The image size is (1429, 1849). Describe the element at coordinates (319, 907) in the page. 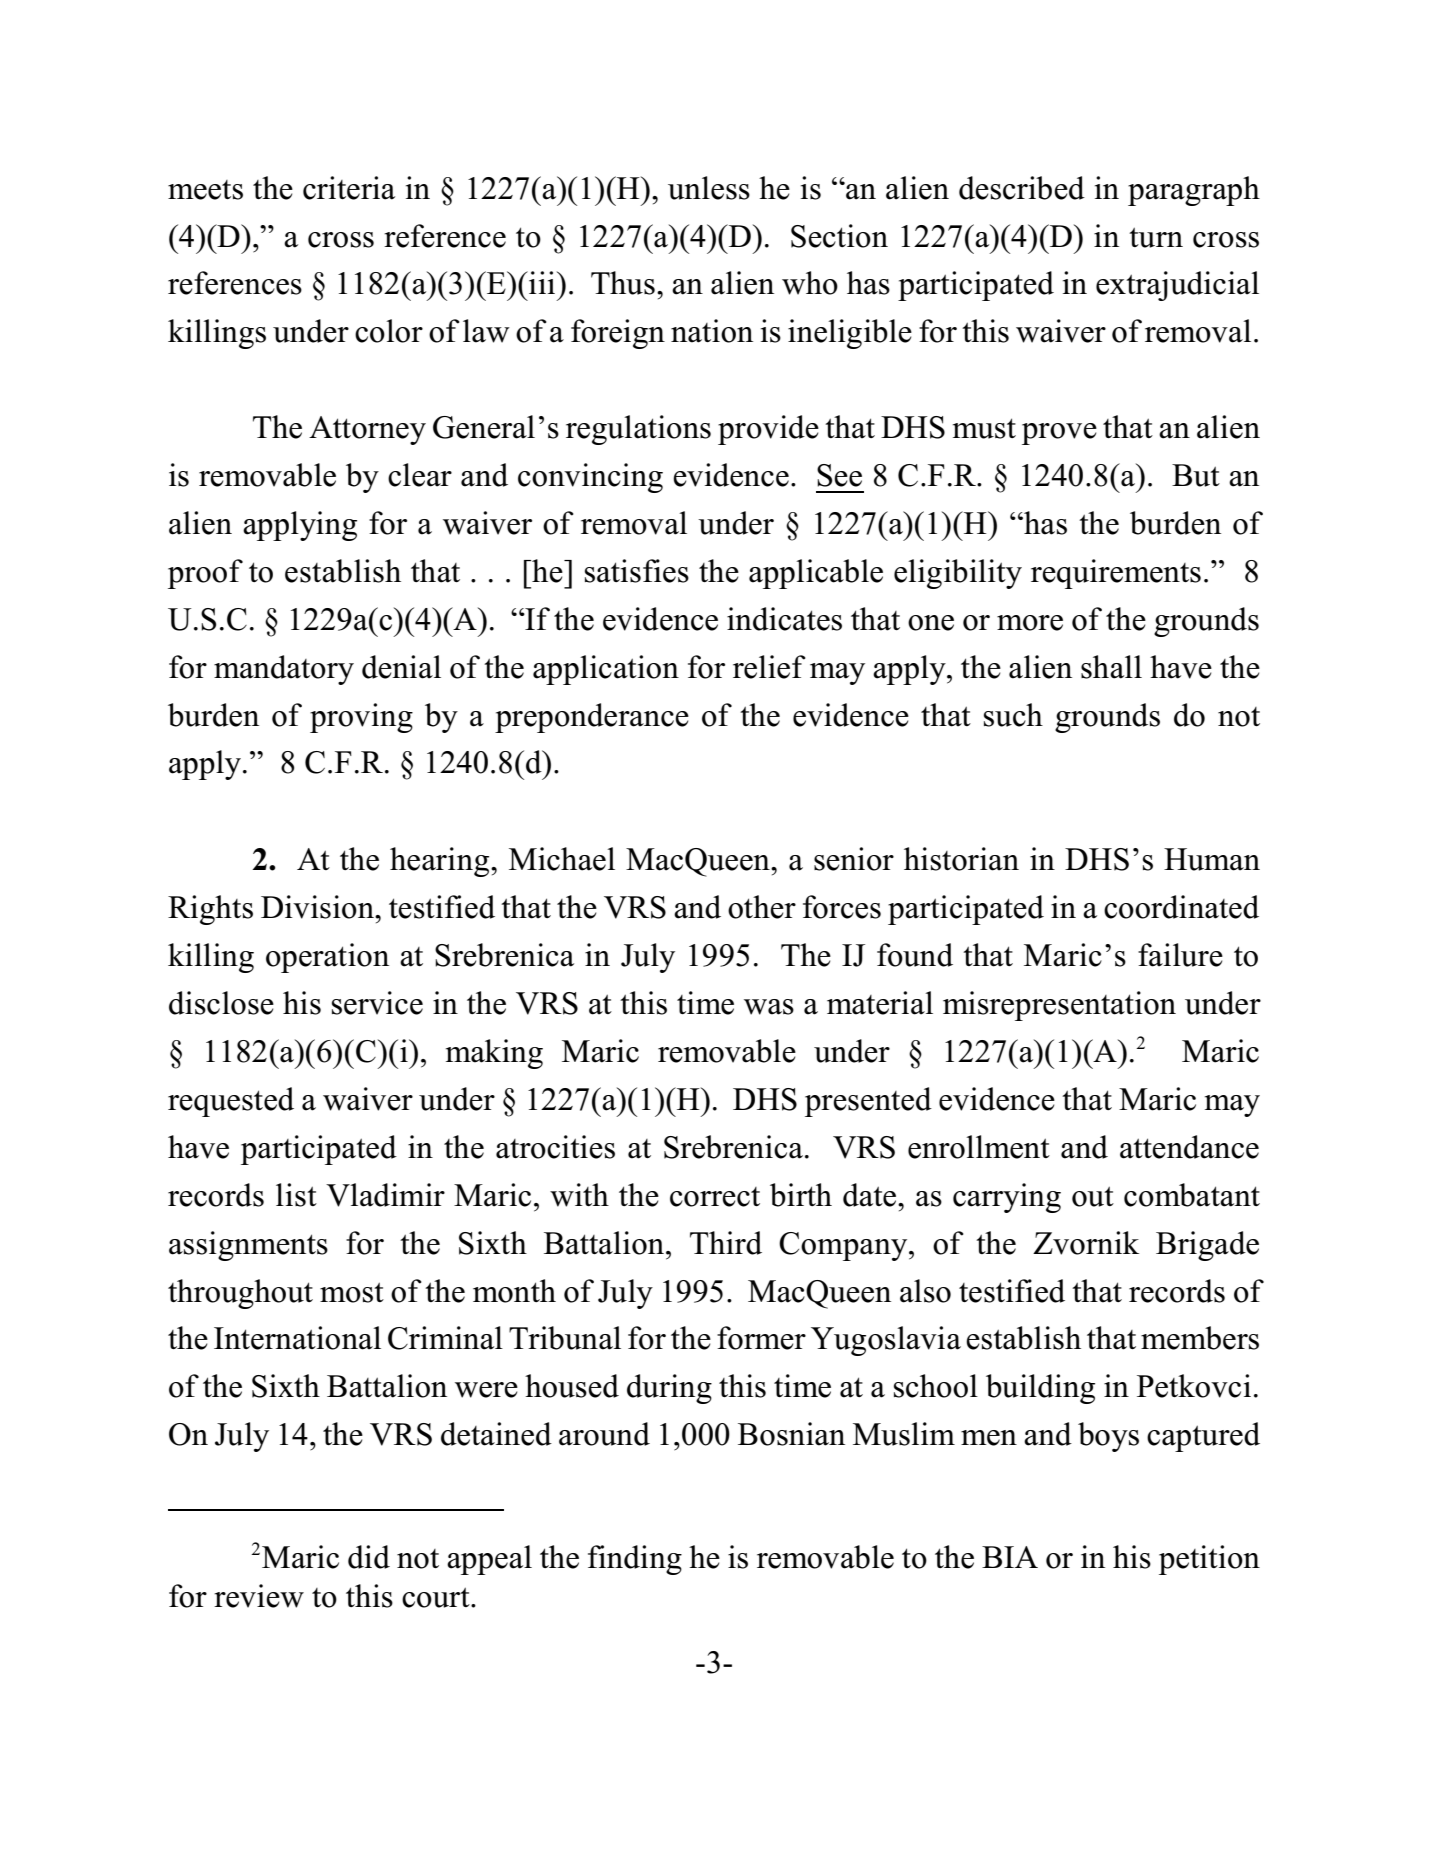

I see `Division` at that location.
